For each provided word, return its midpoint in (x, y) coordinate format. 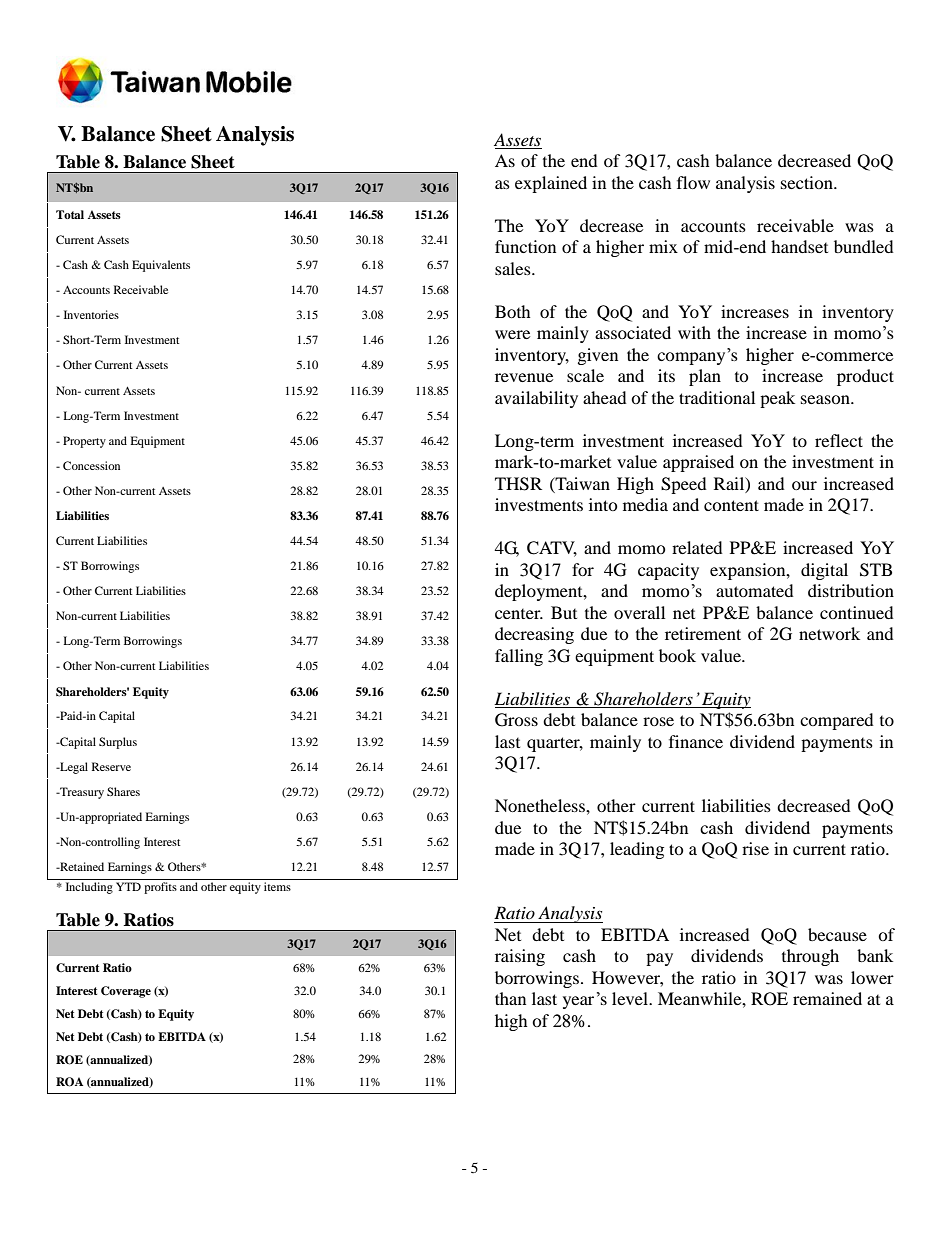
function (525, 246)
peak (777, 399)
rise (755, 848)
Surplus (118, 743)
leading (637, 850)
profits (160, 888)
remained (827, 998)
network (829, 633)
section (808, 182)
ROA (69, 1082)
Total (70, 214)
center (519, 614)
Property (84, 442)
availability (536, 399)
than (510, 998)
